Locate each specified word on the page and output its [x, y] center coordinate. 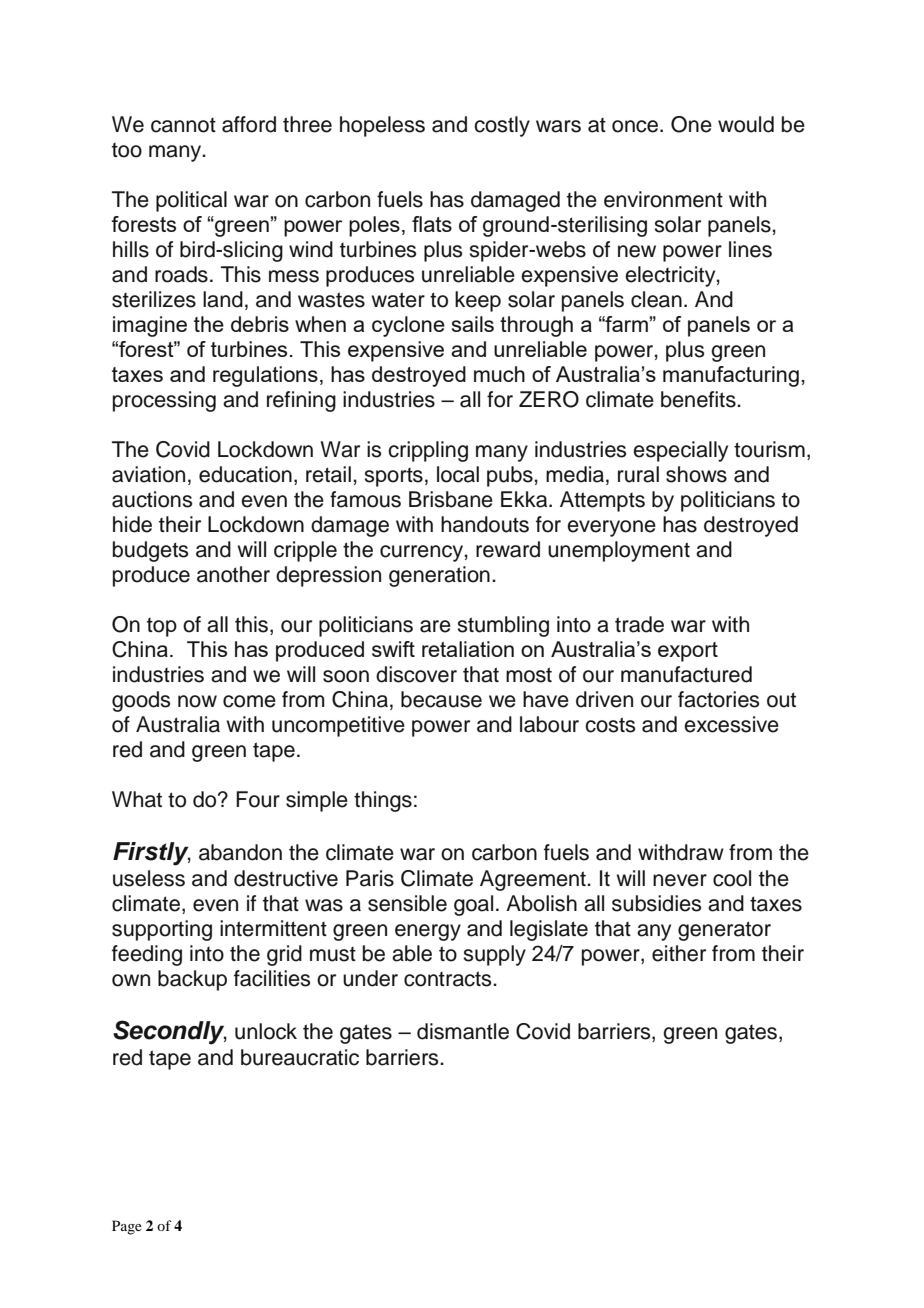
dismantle [463, 1031]
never [680, 880]
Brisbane [451, 499]
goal [473, 905]
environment [663, 199]
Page [127, 1227]
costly [502, 126]
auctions [152, 499]
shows [696, 474]
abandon [240, 852]
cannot [183, 125]
